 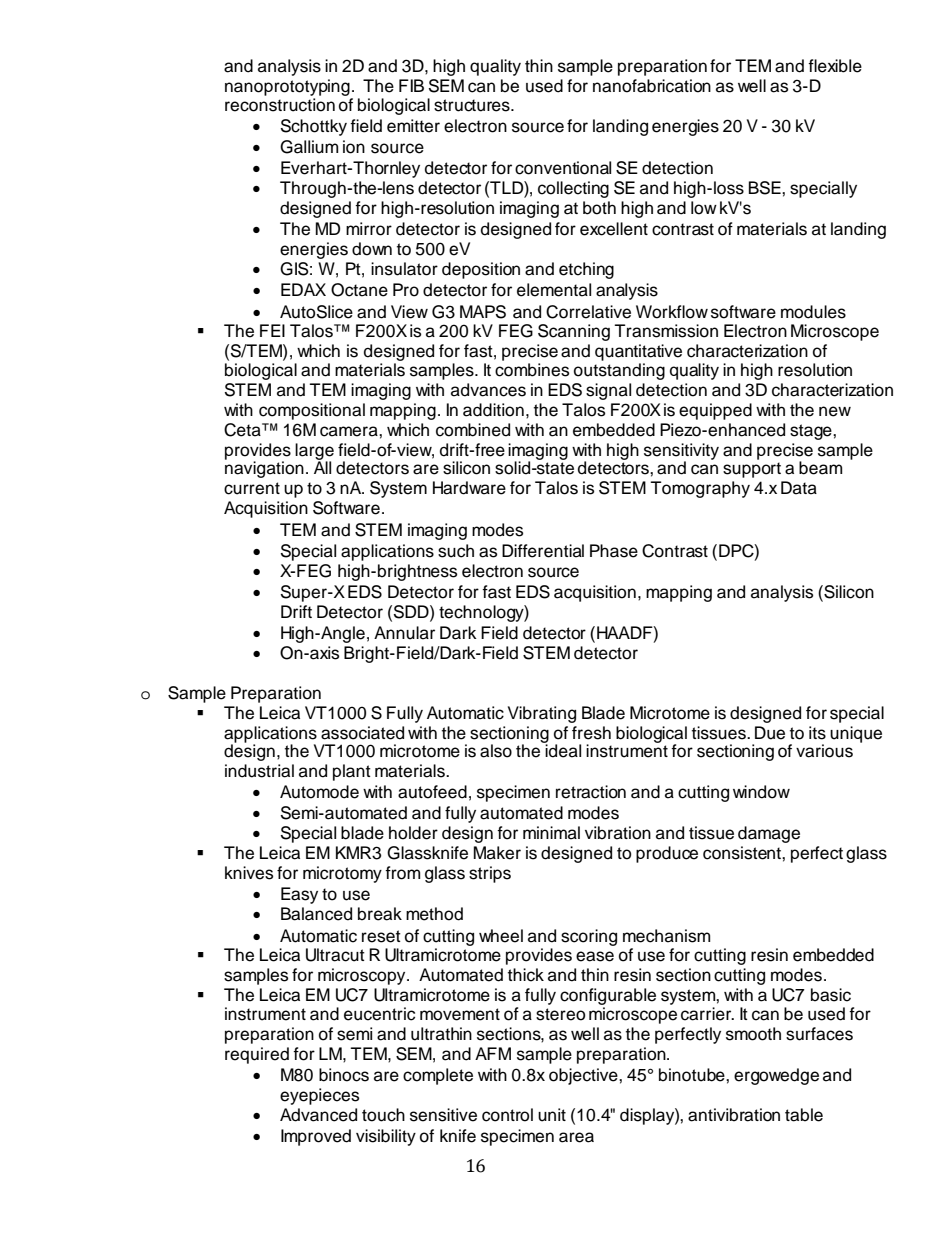 What do you see at coordinates (319, 1096) in the screenshot?
I see `eyepieces` at bounding box center [319, 1096].
